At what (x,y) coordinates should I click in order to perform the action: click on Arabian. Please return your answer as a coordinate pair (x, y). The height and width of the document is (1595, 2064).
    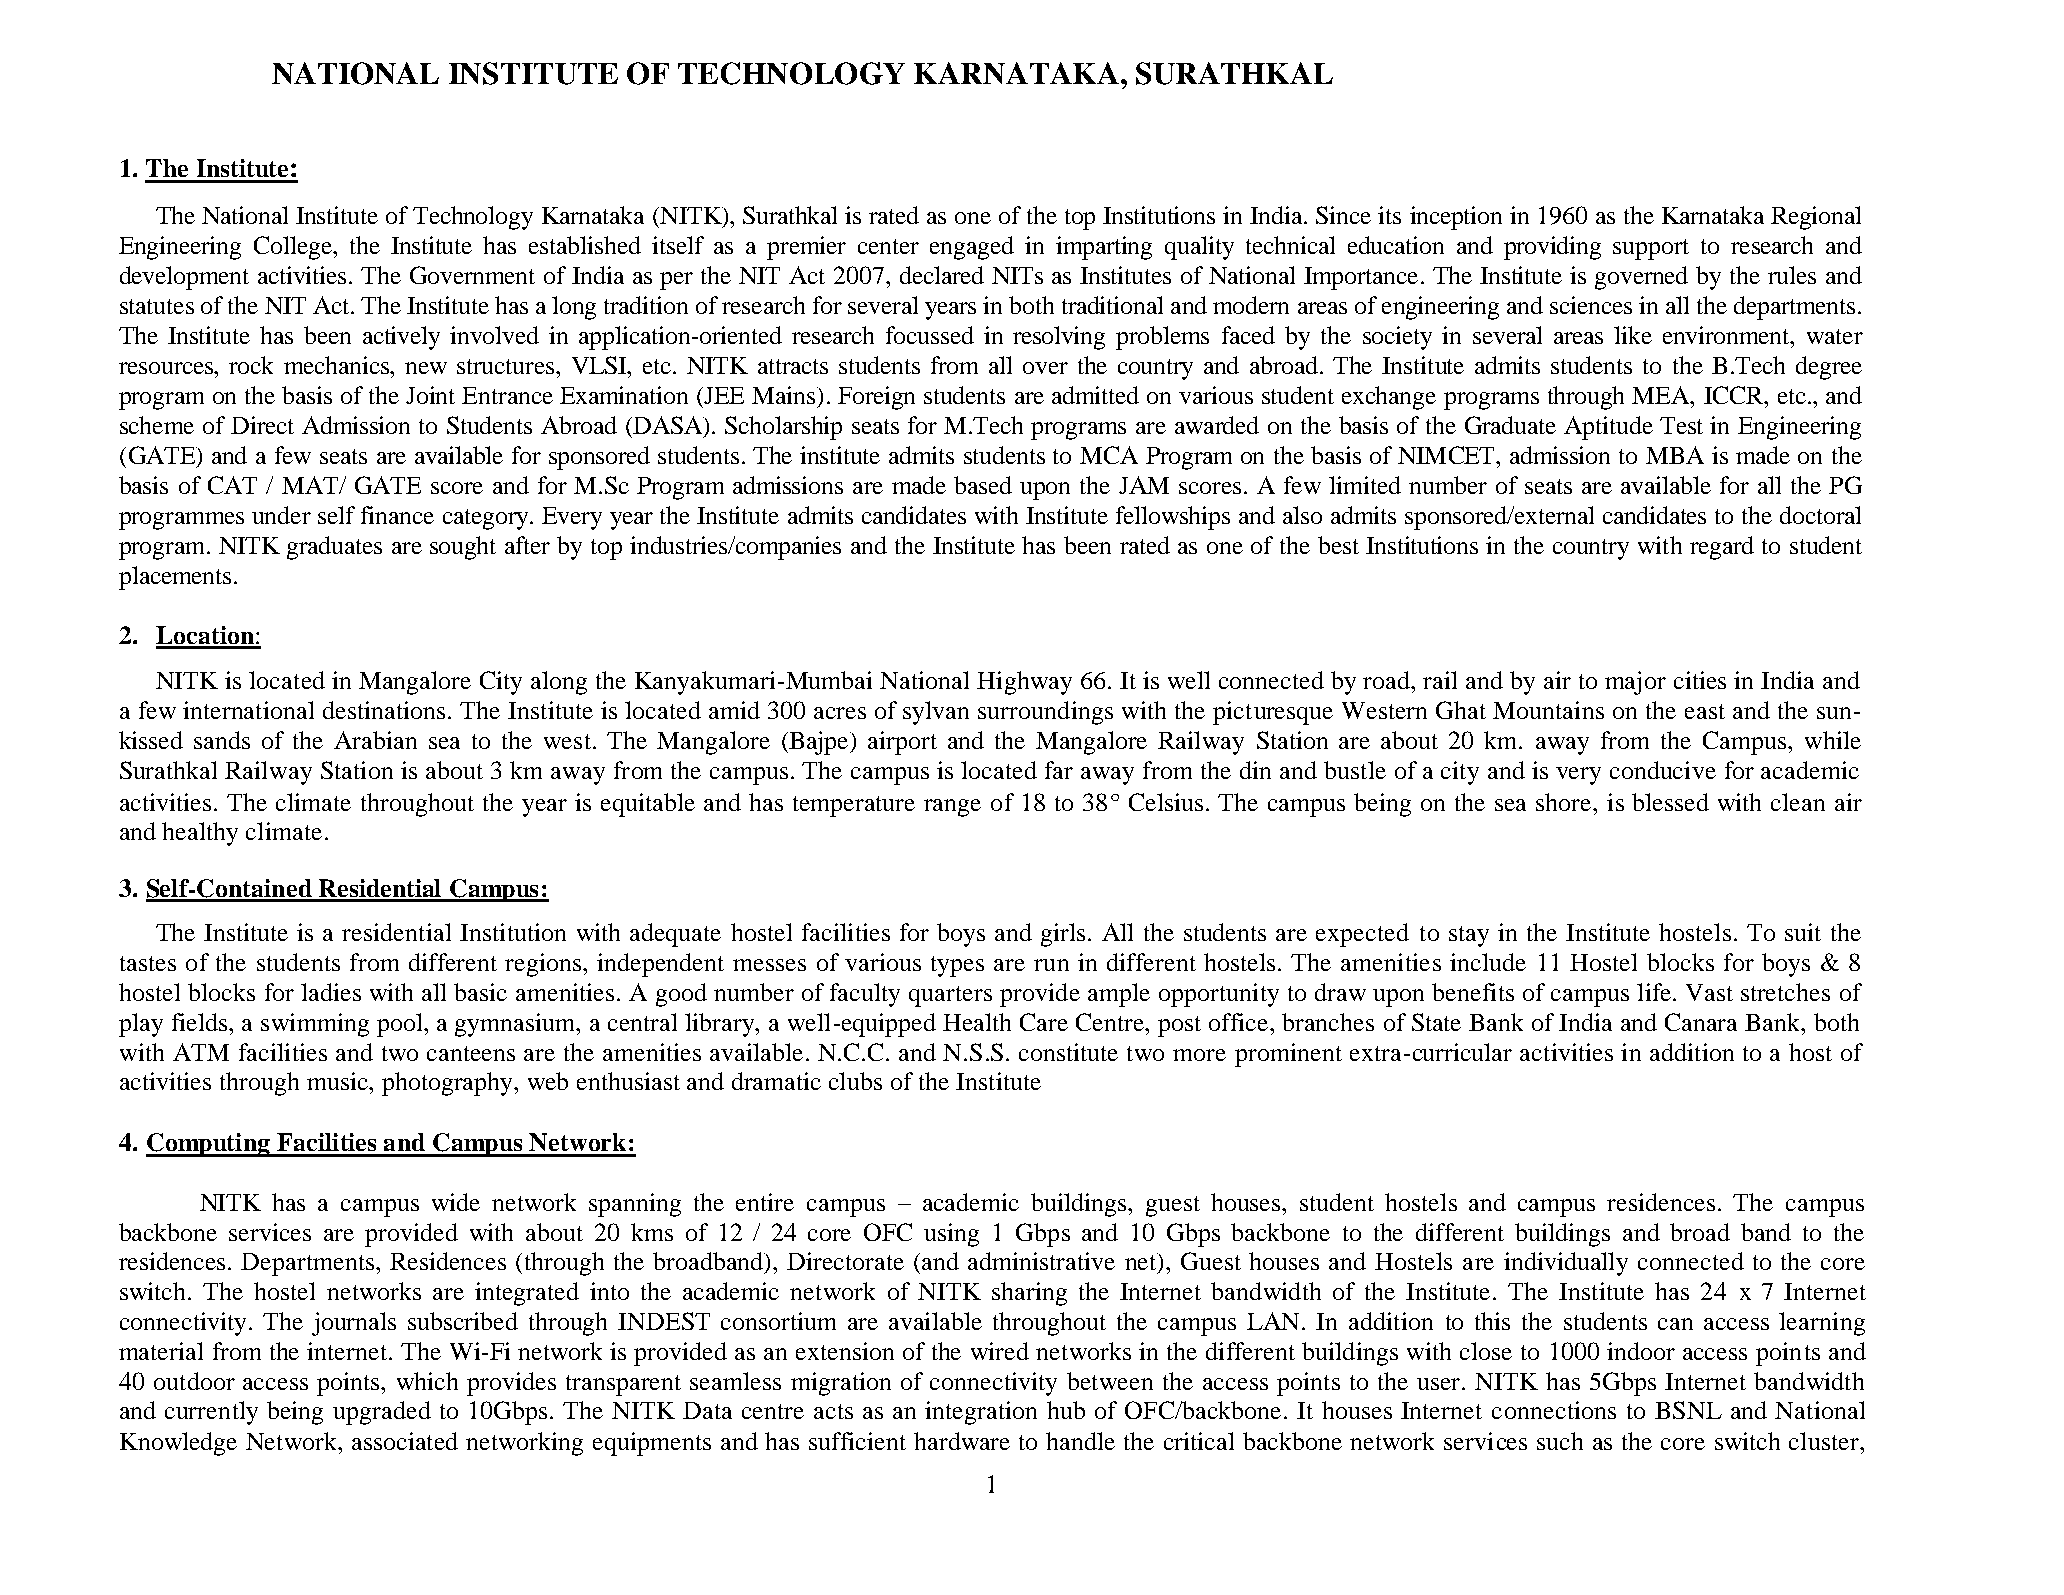
    Looking at the image, I should click on (375, 740).
